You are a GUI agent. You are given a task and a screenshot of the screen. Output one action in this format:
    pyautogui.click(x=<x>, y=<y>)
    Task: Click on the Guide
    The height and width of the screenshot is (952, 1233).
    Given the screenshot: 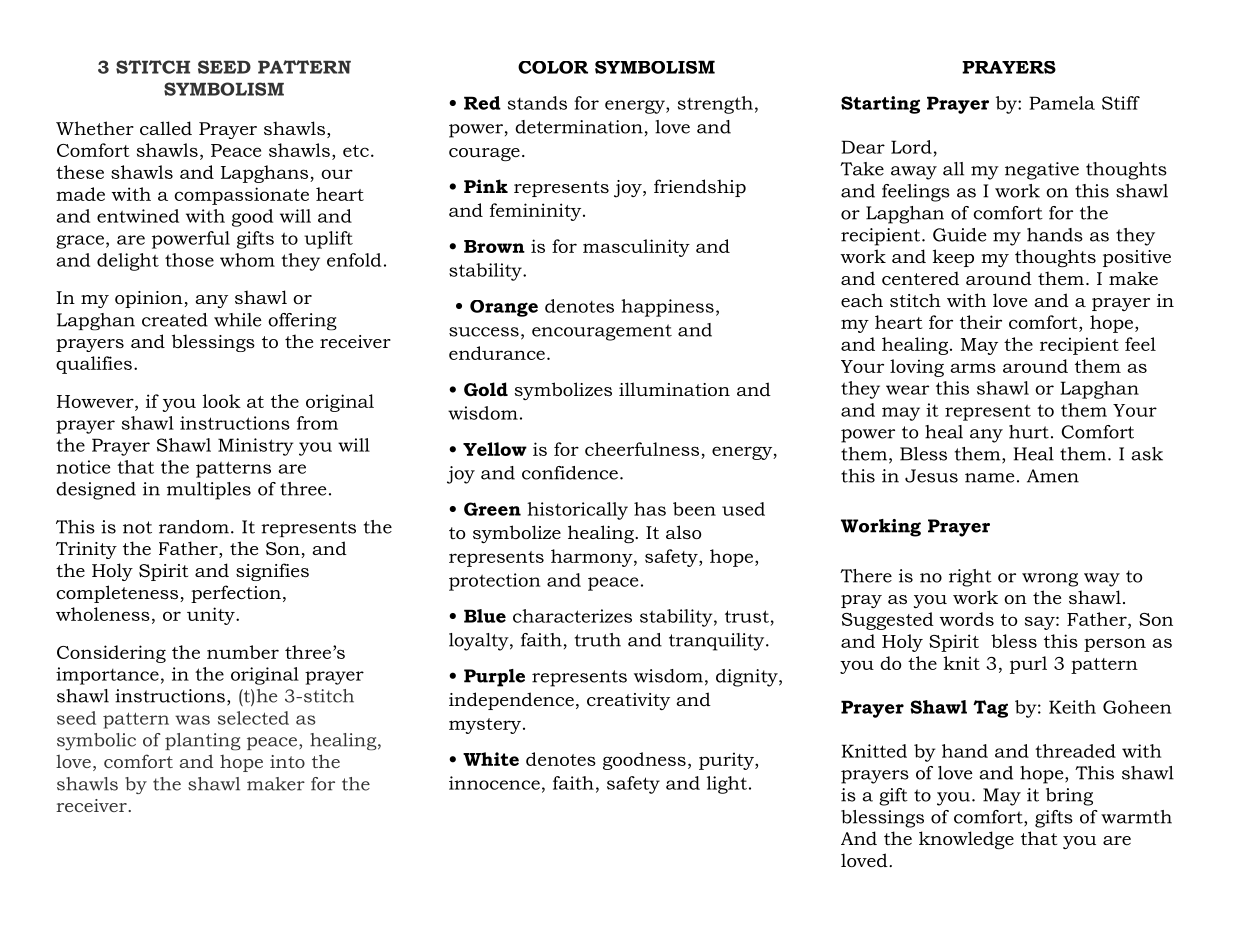 What is the action you would take?
    pyautogui.click(x=960, y=235)
